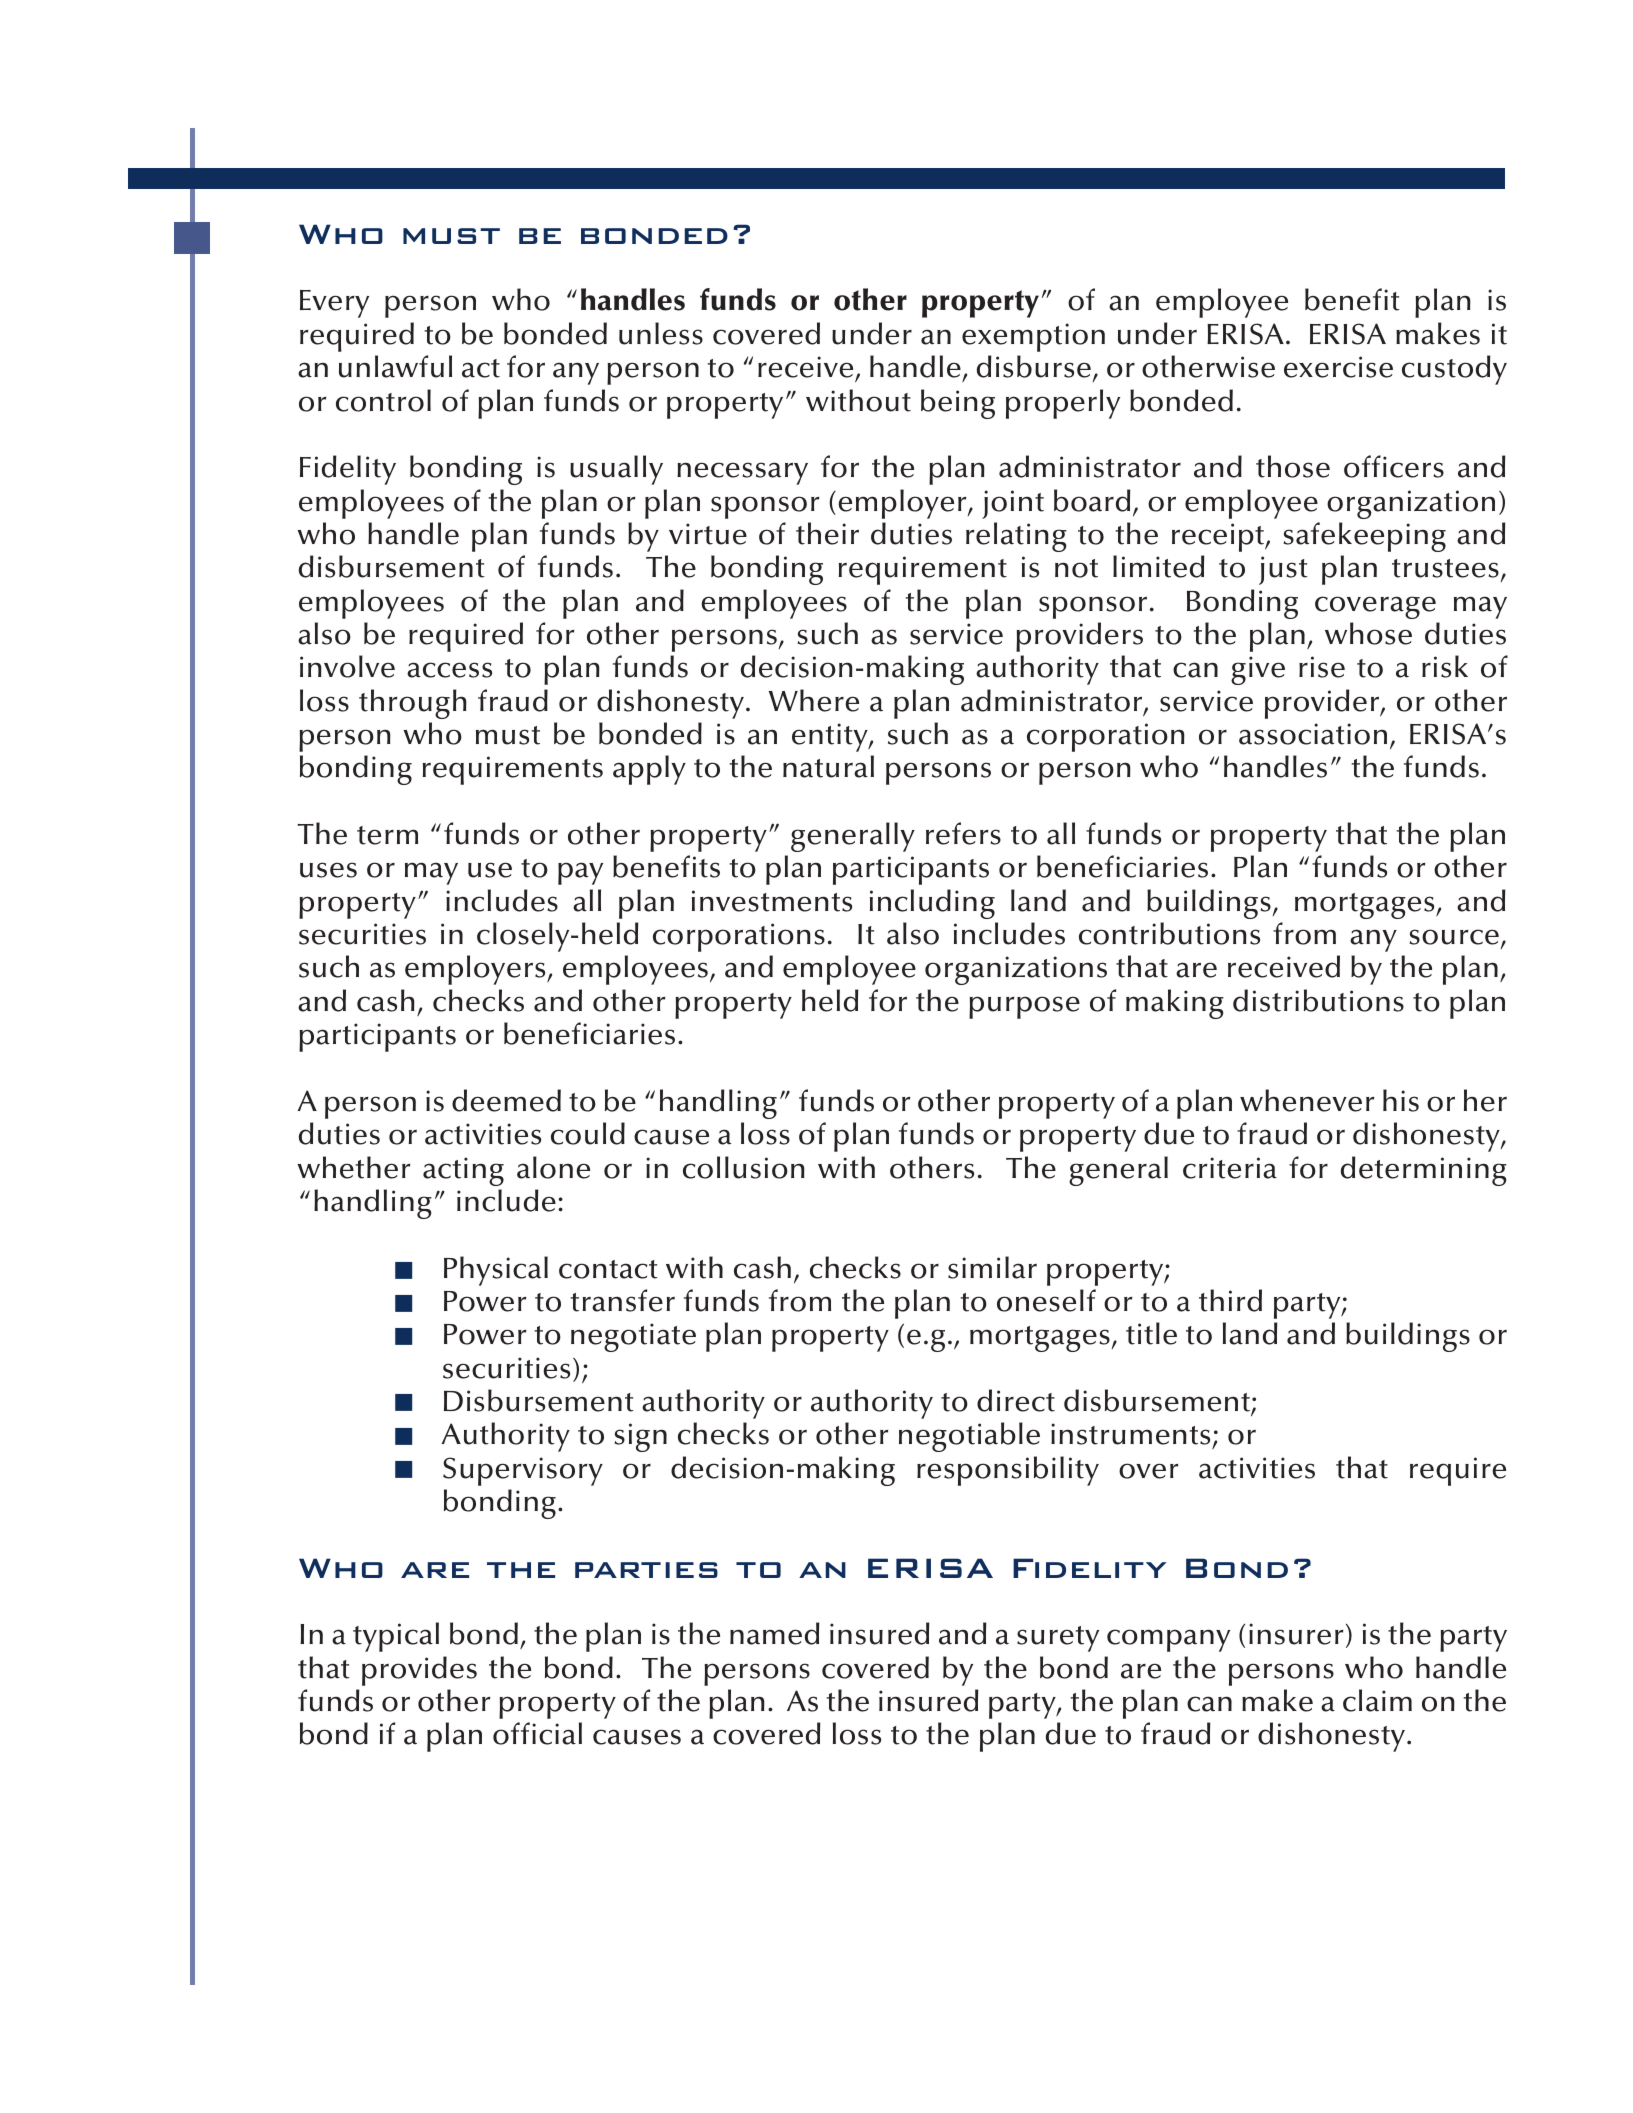  I want to click on purpose, so click(1024, 1007).
